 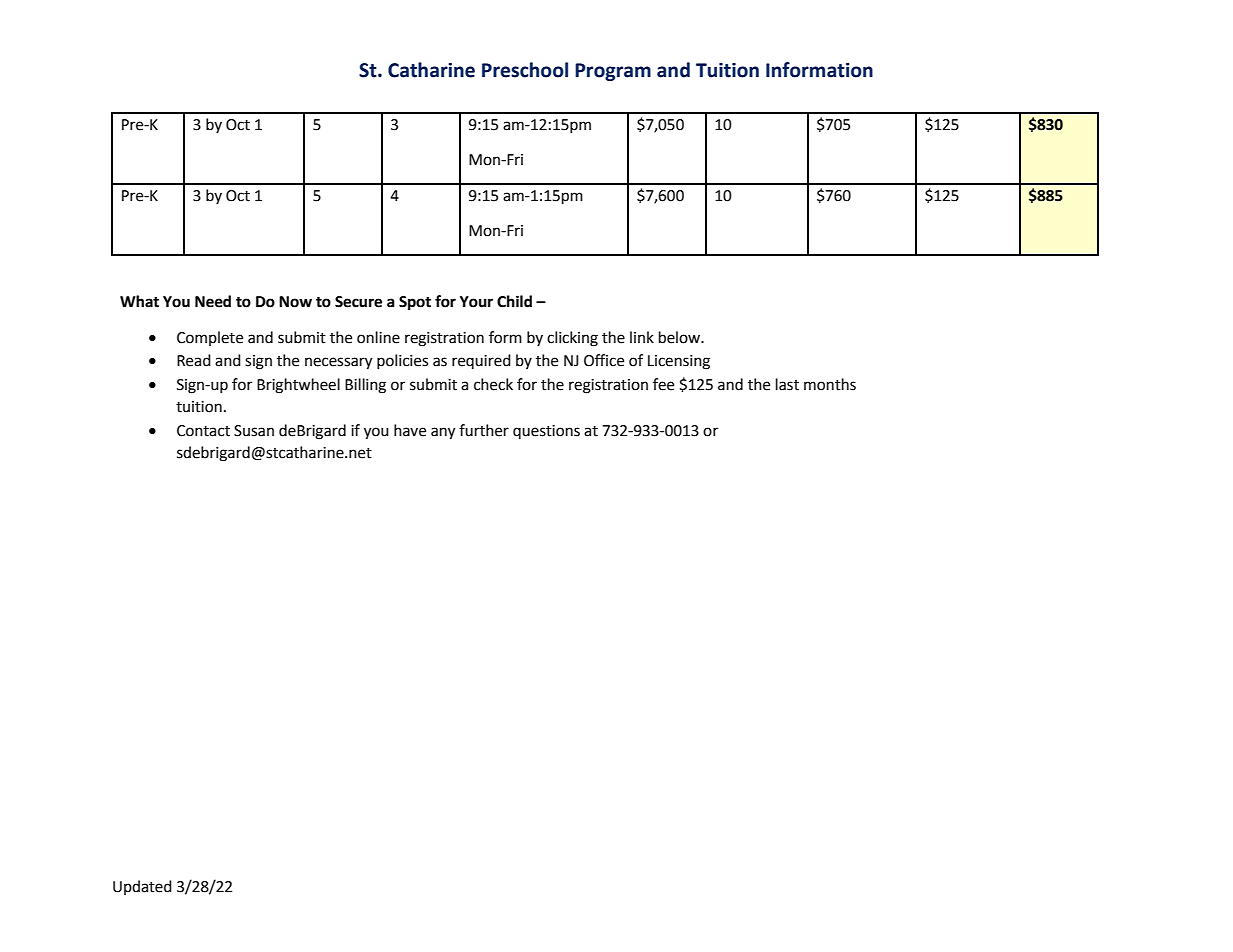 I want to click on Contact, so click(x=203, y=431).
